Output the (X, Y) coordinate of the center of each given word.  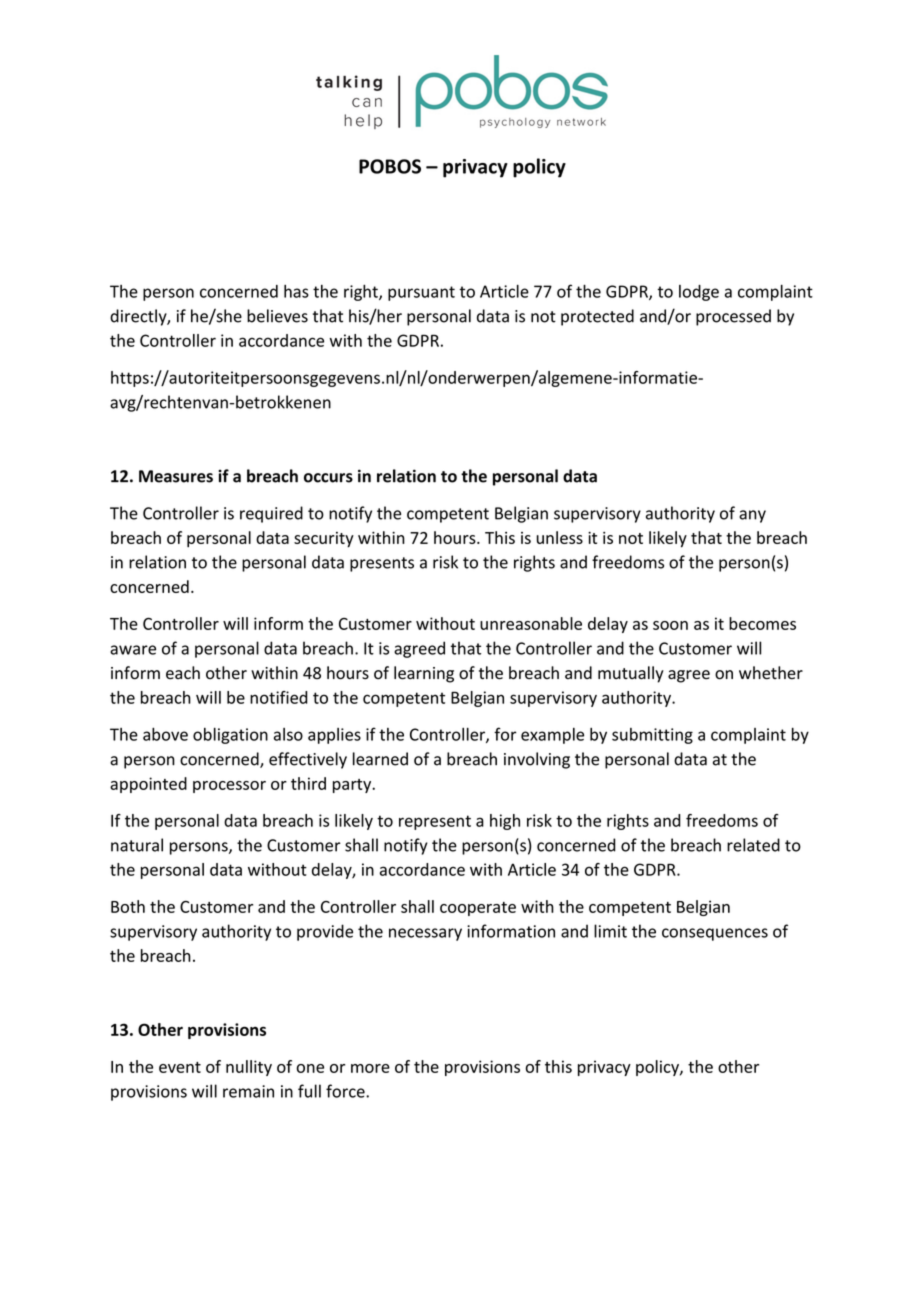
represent (435, 822)
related (753, 845)
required (271, 514)
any (752, 516)
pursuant (421, 293)
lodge (699, 293)
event (180, 1067)
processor (229, 787)
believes (277, 316)
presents (382, 564)
